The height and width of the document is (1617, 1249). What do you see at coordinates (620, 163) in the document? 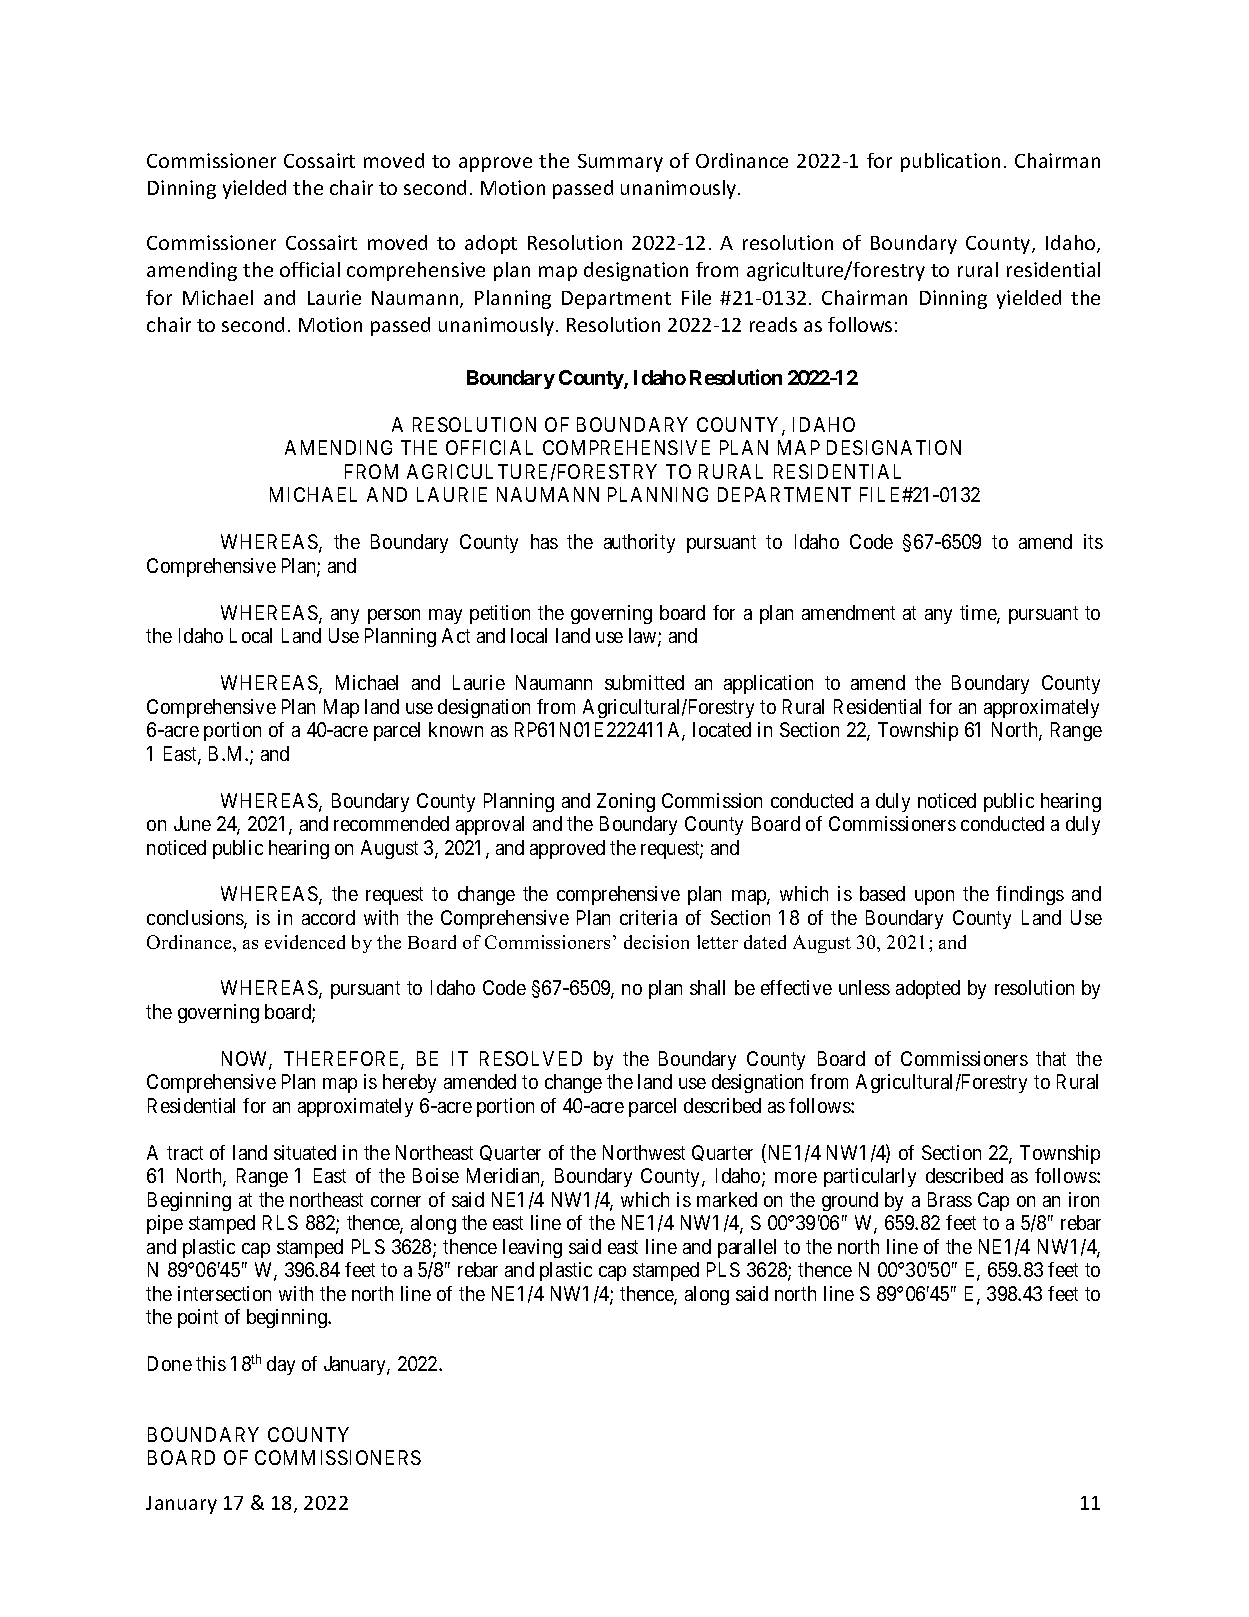
I see `Summary` at bounding box center [620, 163].
